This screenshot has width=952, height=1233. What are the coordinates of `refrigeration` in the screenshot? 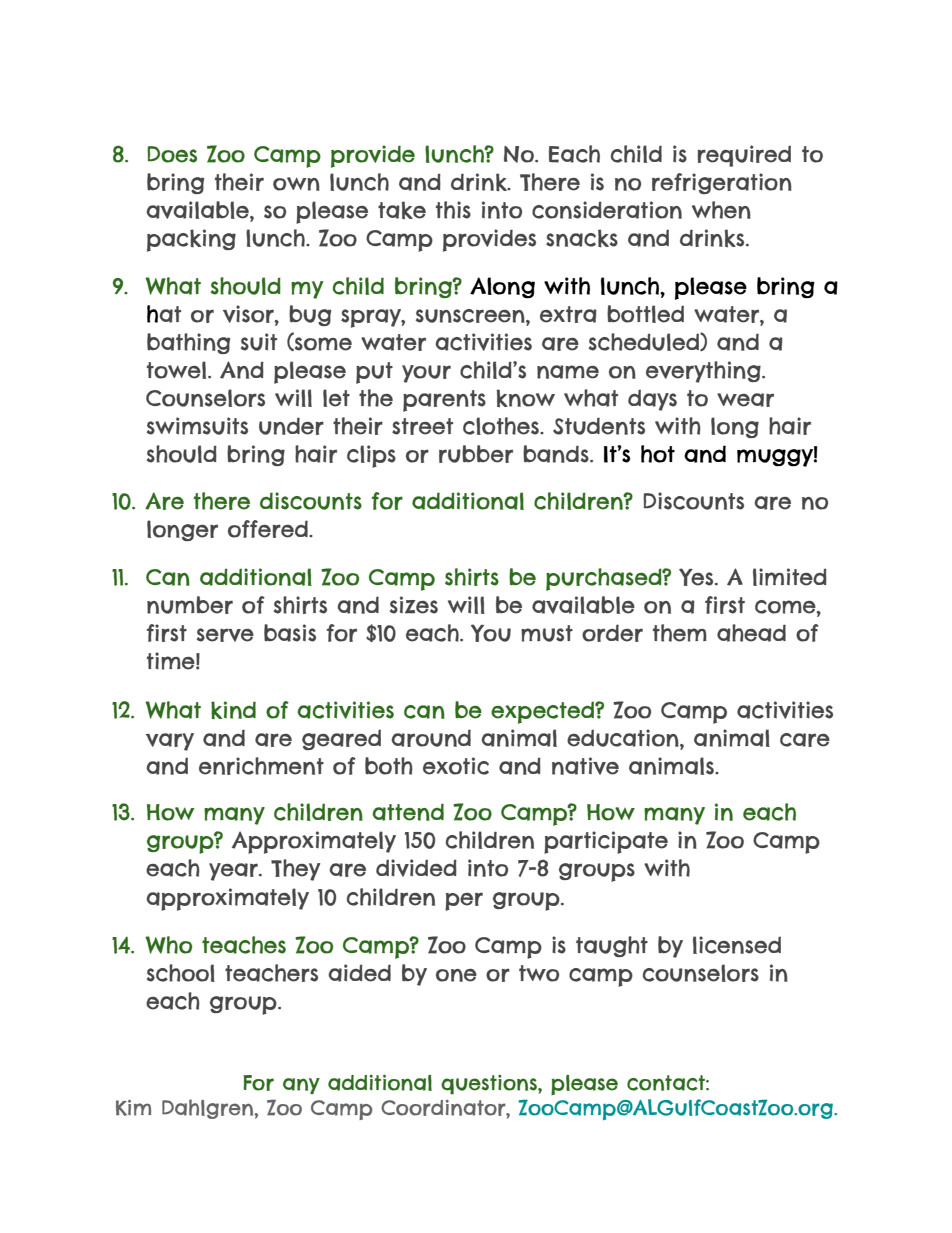 It's located at (722, 183).
